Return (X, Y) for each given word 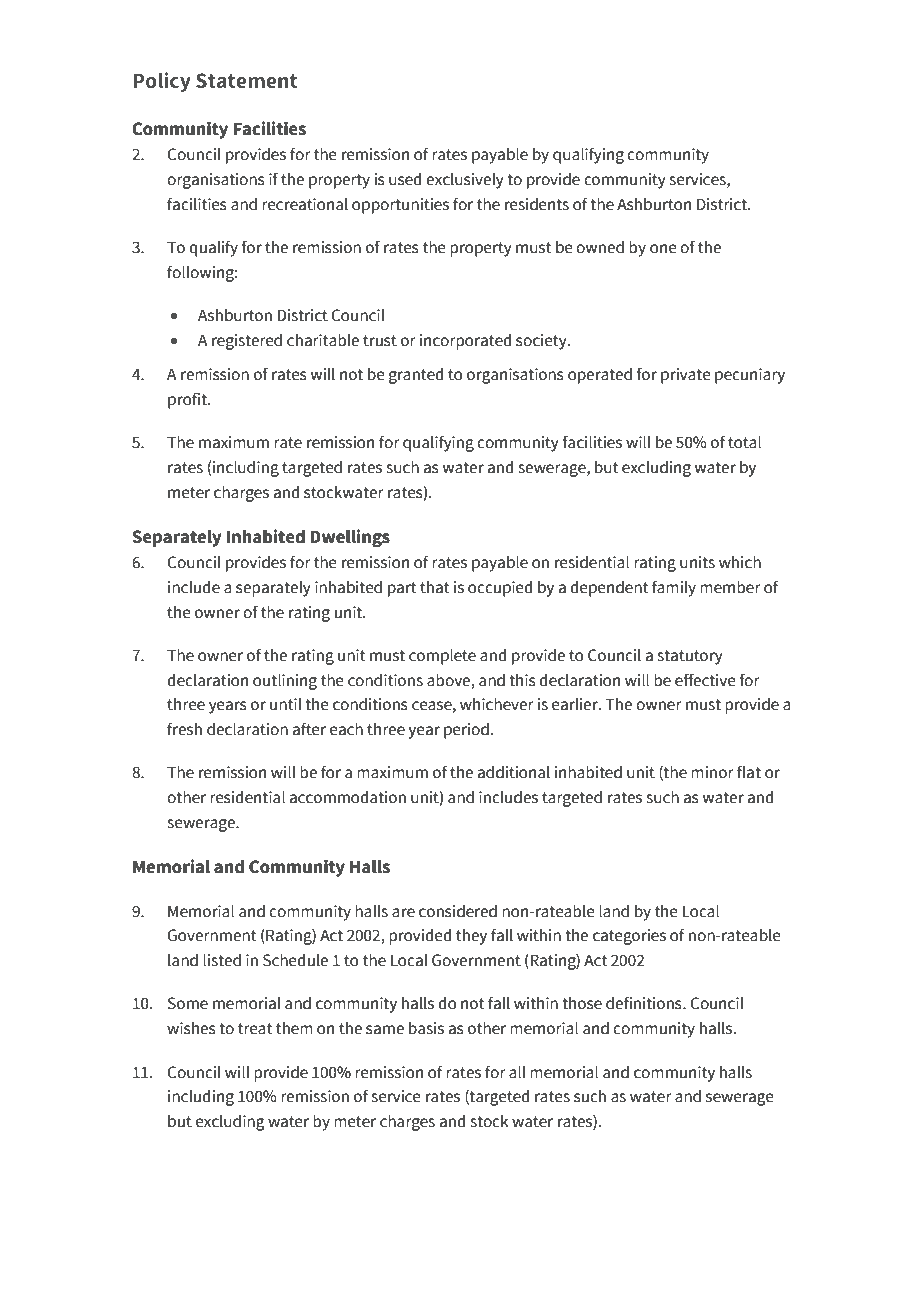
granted (416, 375)
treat (255, 1029)
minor (712, 772)
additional (514, 772)
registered (247, 341)
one (663, 249)
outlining (285, 681)
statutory (690, 657)
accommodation (348, 797)
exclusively (465, 180)
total (744, 442)
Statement (246, 81)
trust (380, 341)
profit (188, 400)
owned (600, 247)
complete (442, 656)
